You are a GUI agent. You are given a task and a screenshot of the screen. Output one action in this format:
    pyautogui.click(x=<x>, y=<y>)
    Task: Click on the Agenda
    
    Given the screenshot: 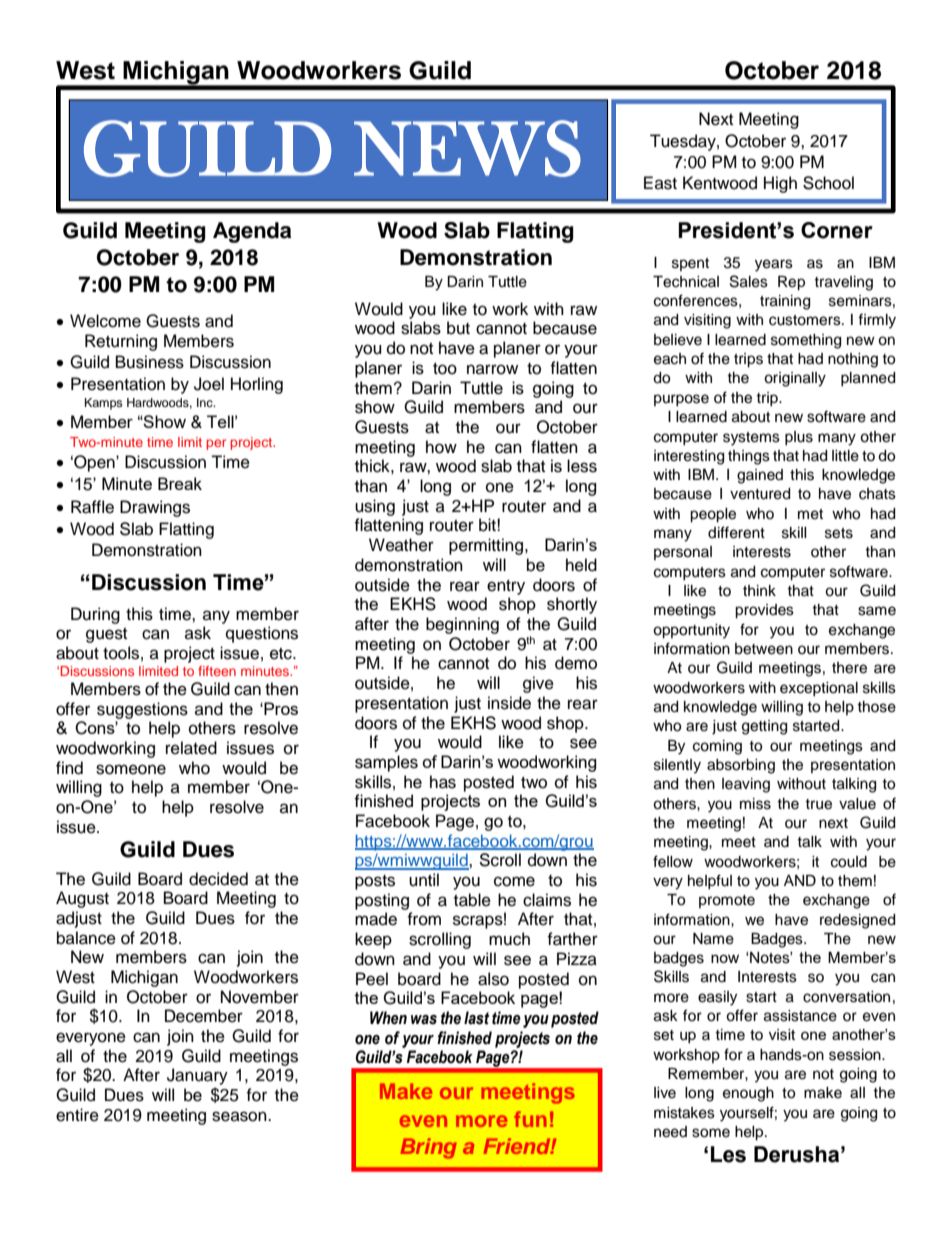 What is the action you would take?
    pyautogui.click(x=252, y=232)
